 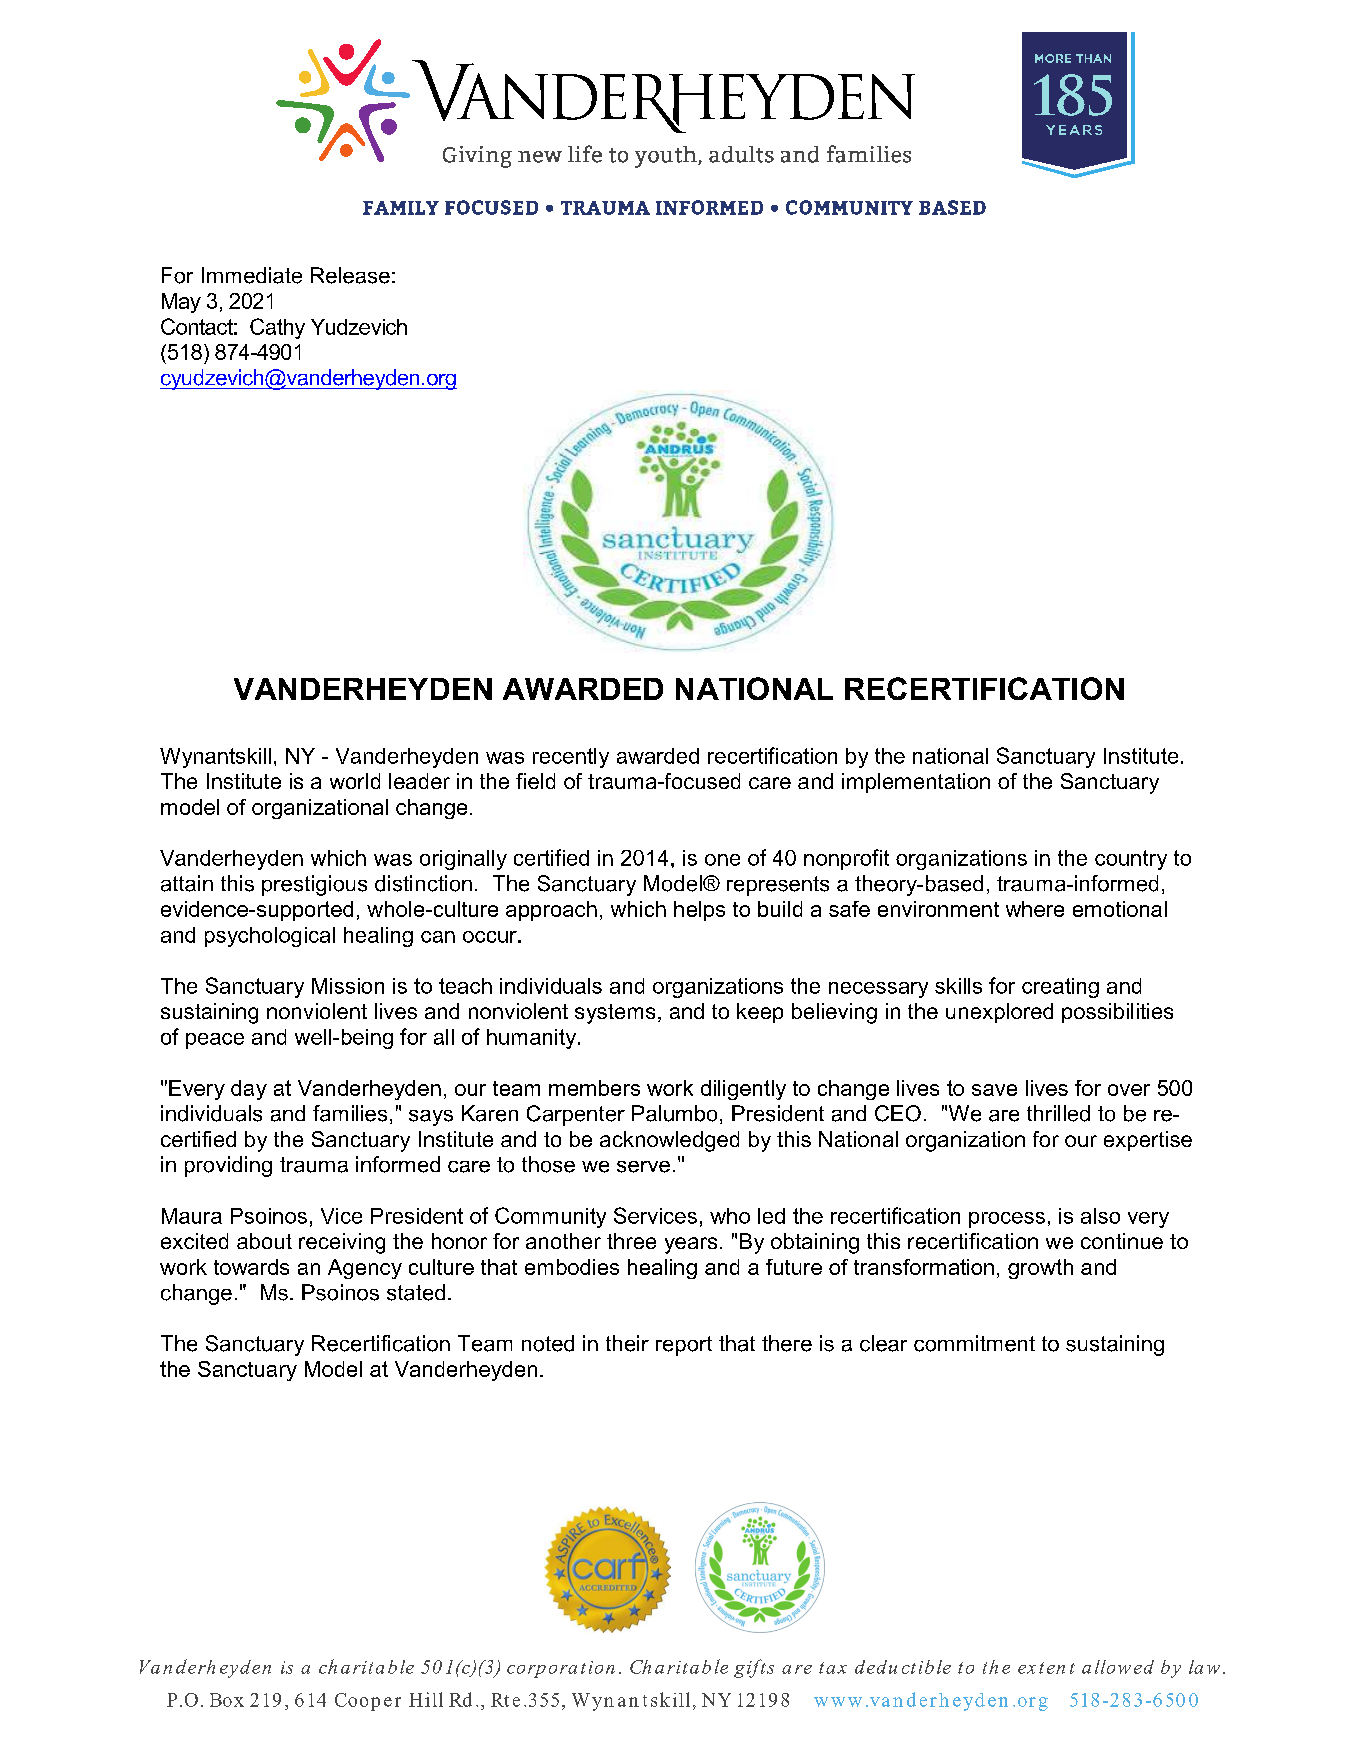 I want to click on implementation, so click(x=916, y=783).
